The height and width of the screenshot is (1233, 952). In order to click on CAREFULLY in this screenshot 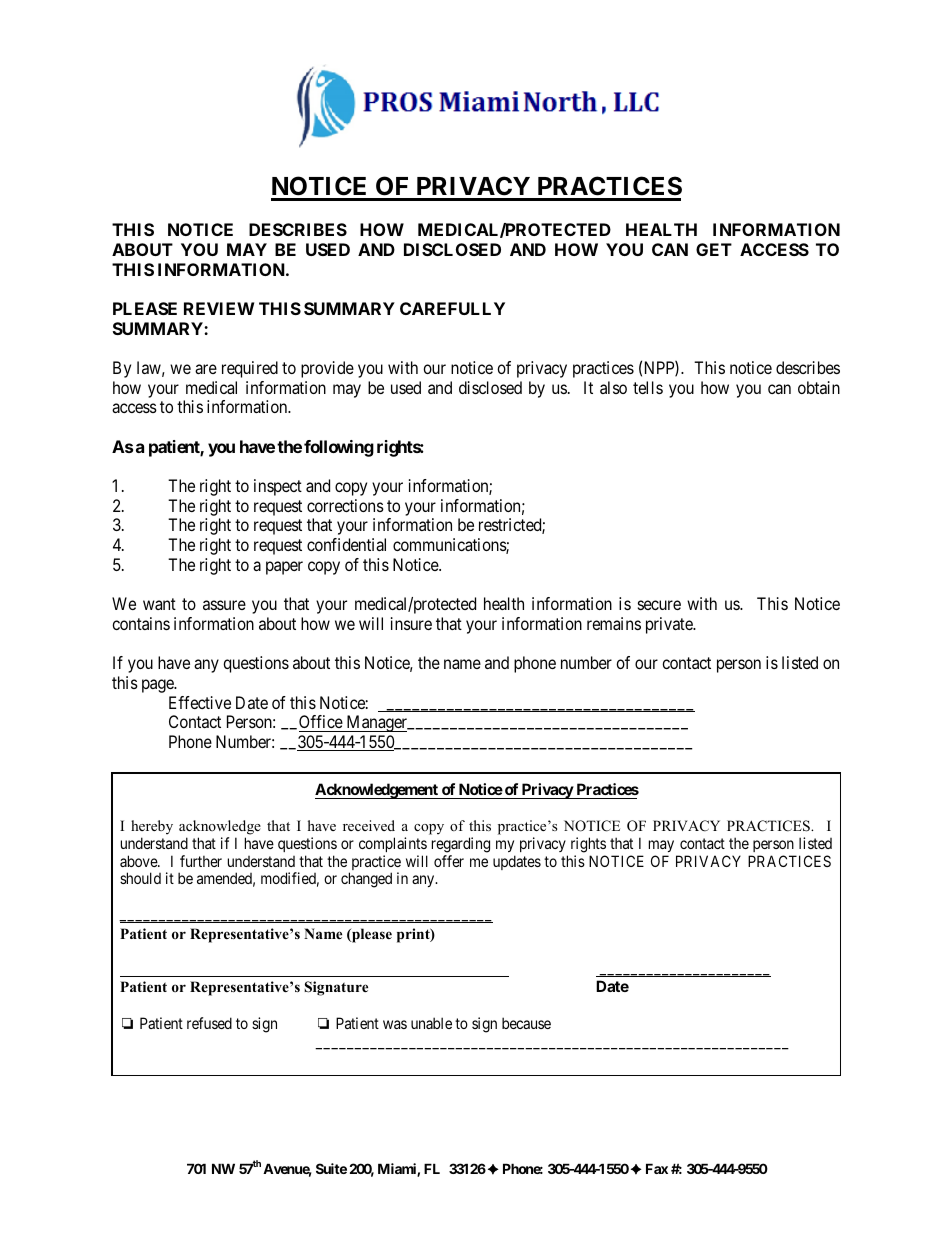, I will do `click(452, 308)`.
